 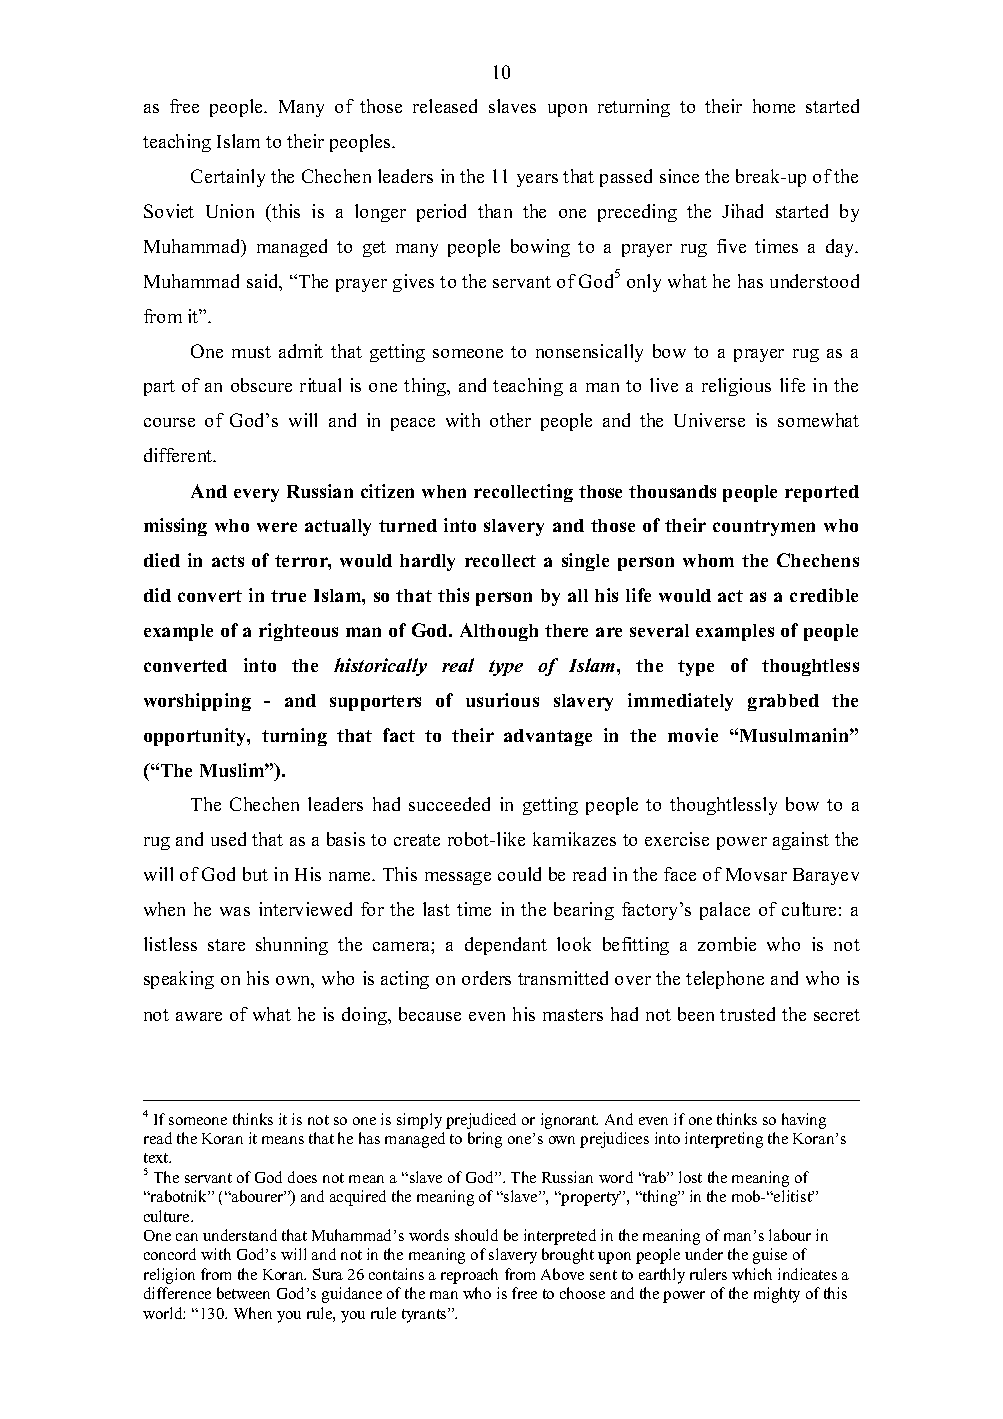 What do you see at coordinates (537, 180) in the page?
I see `years` at bounding box center [537, 180].
